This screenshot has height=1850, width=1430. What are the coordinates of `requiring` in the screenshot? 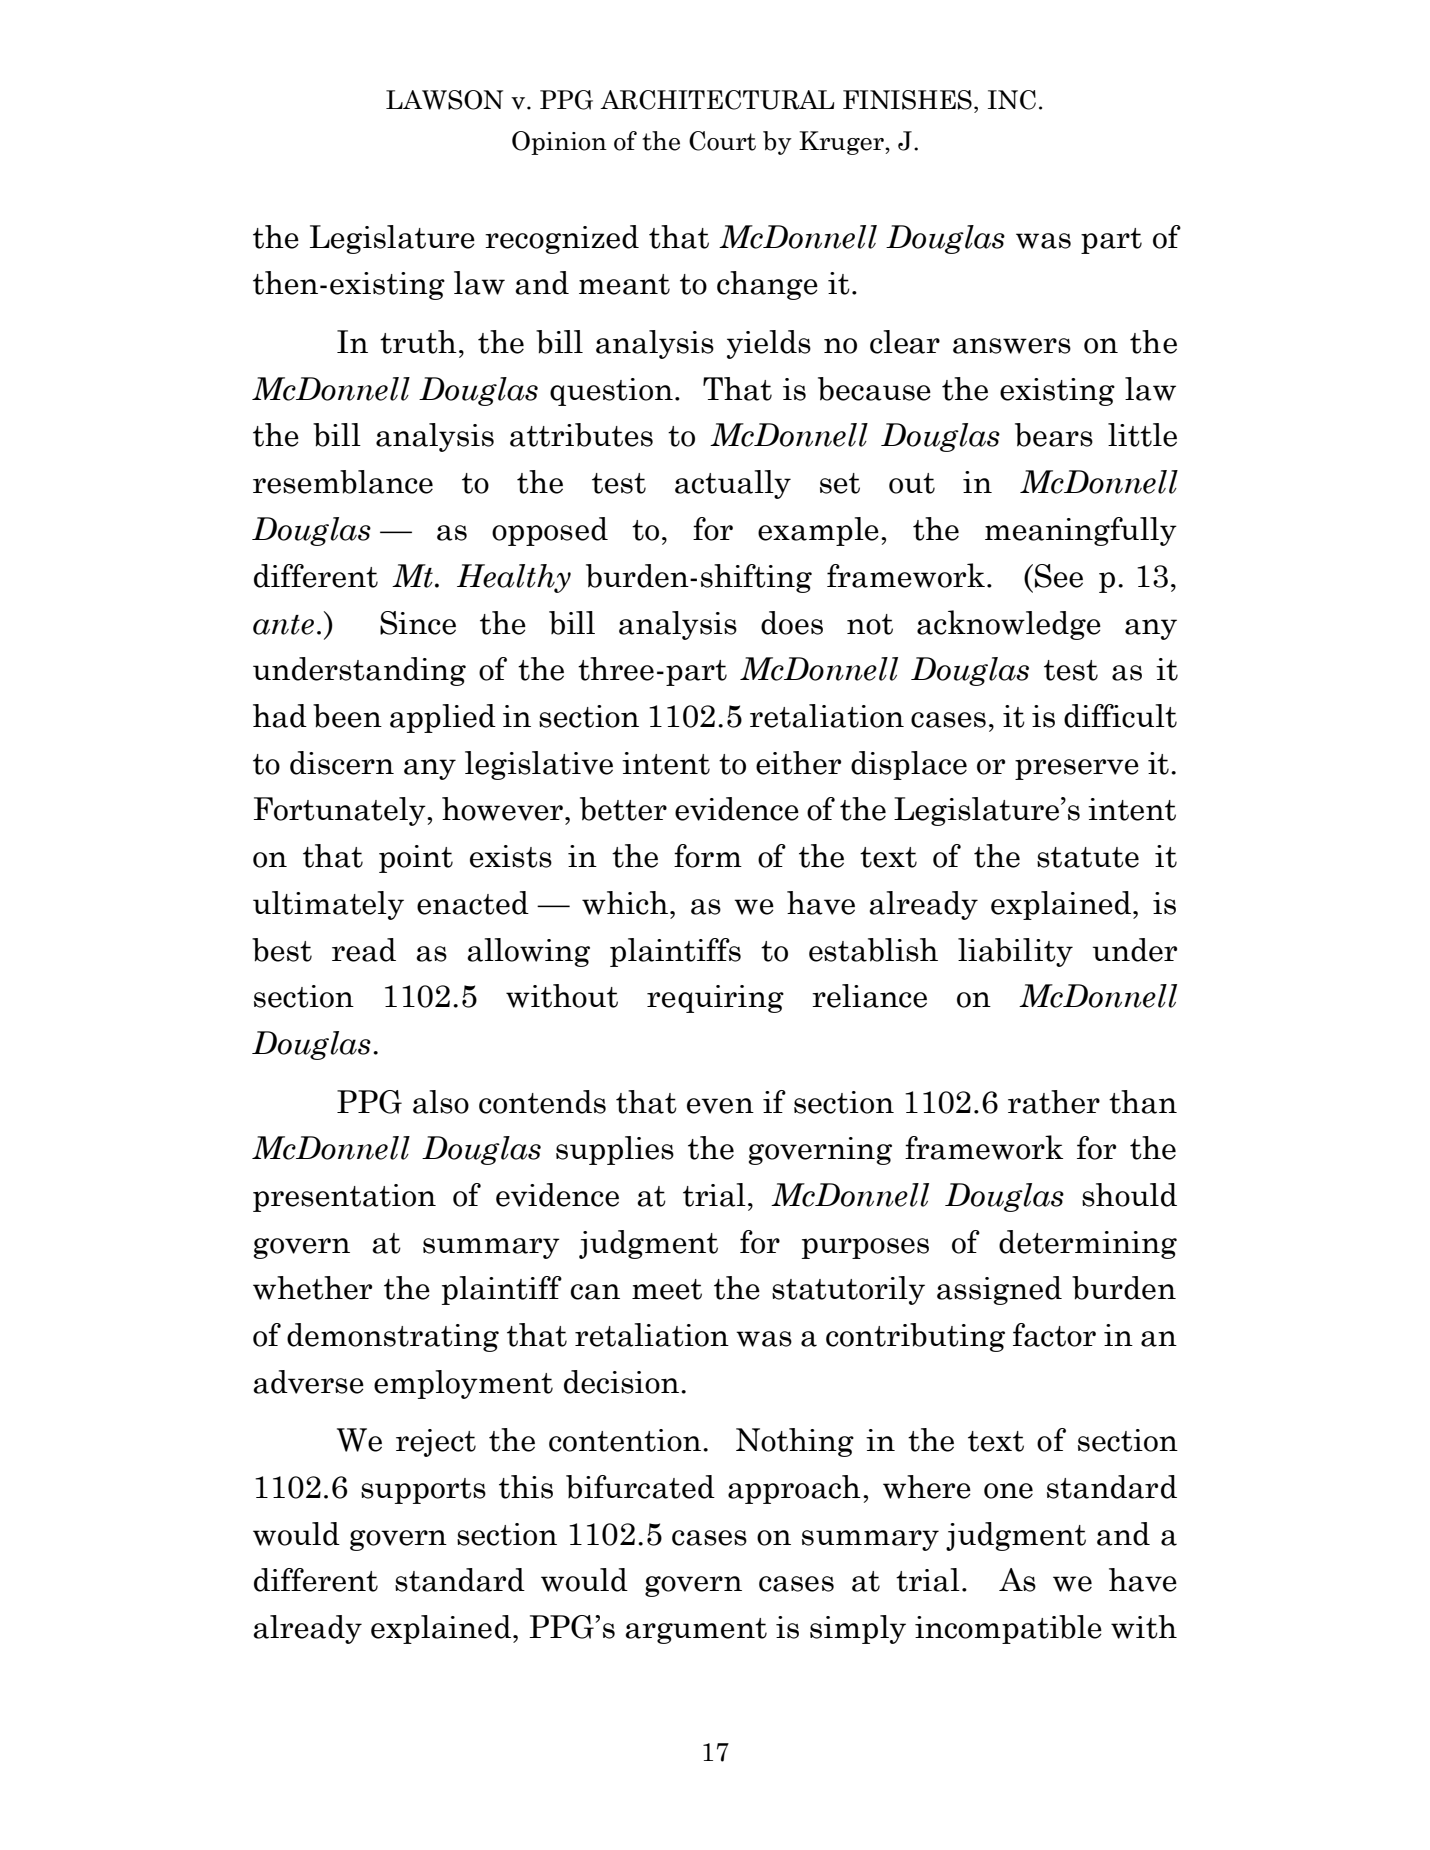 It's located at (715, 999).
